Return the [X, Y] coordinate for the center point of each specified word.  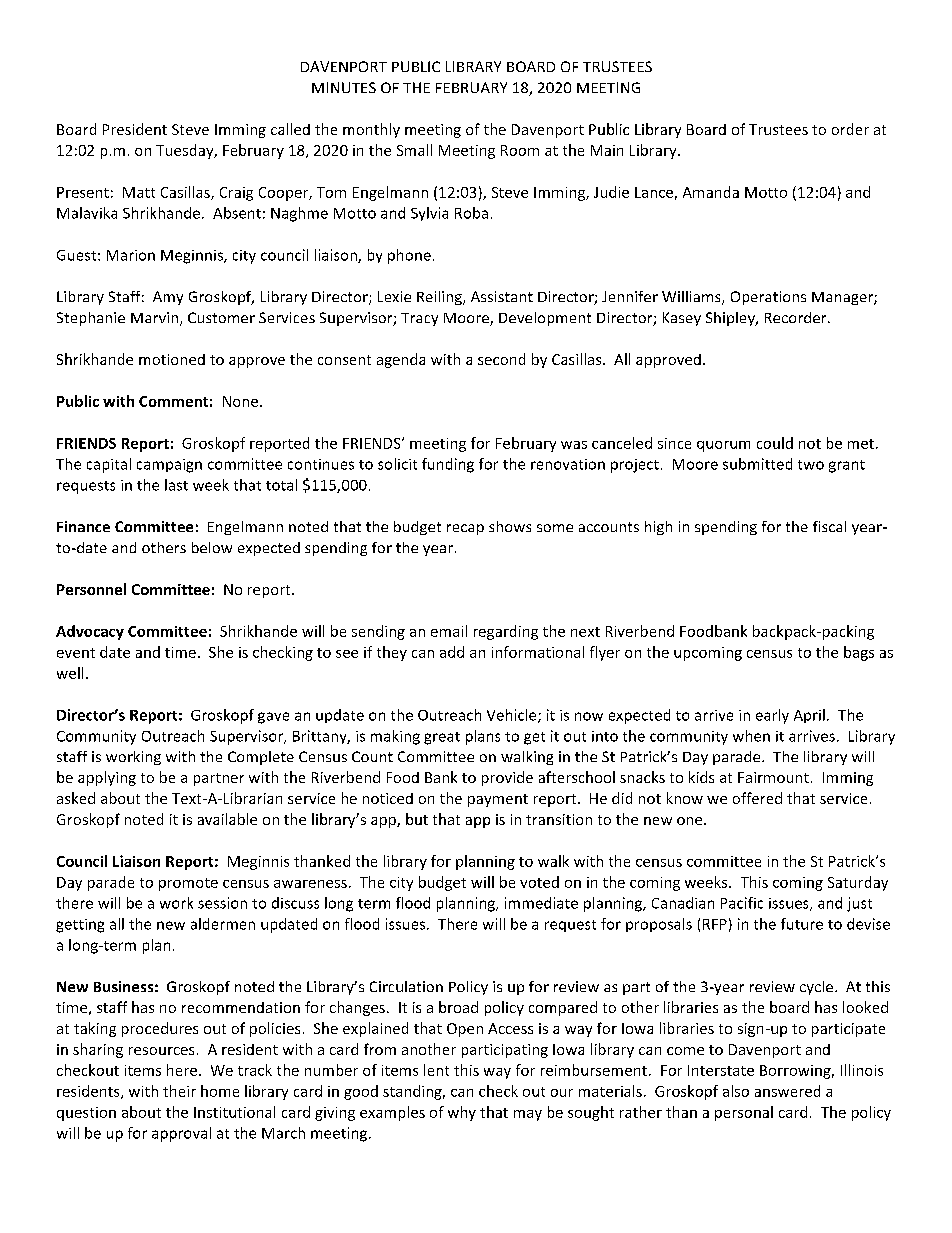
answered [787, 1091]
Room [520, 150]
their [179, 1091]
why [462, 1113]
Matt [139, 192]
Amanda [711, 192]
